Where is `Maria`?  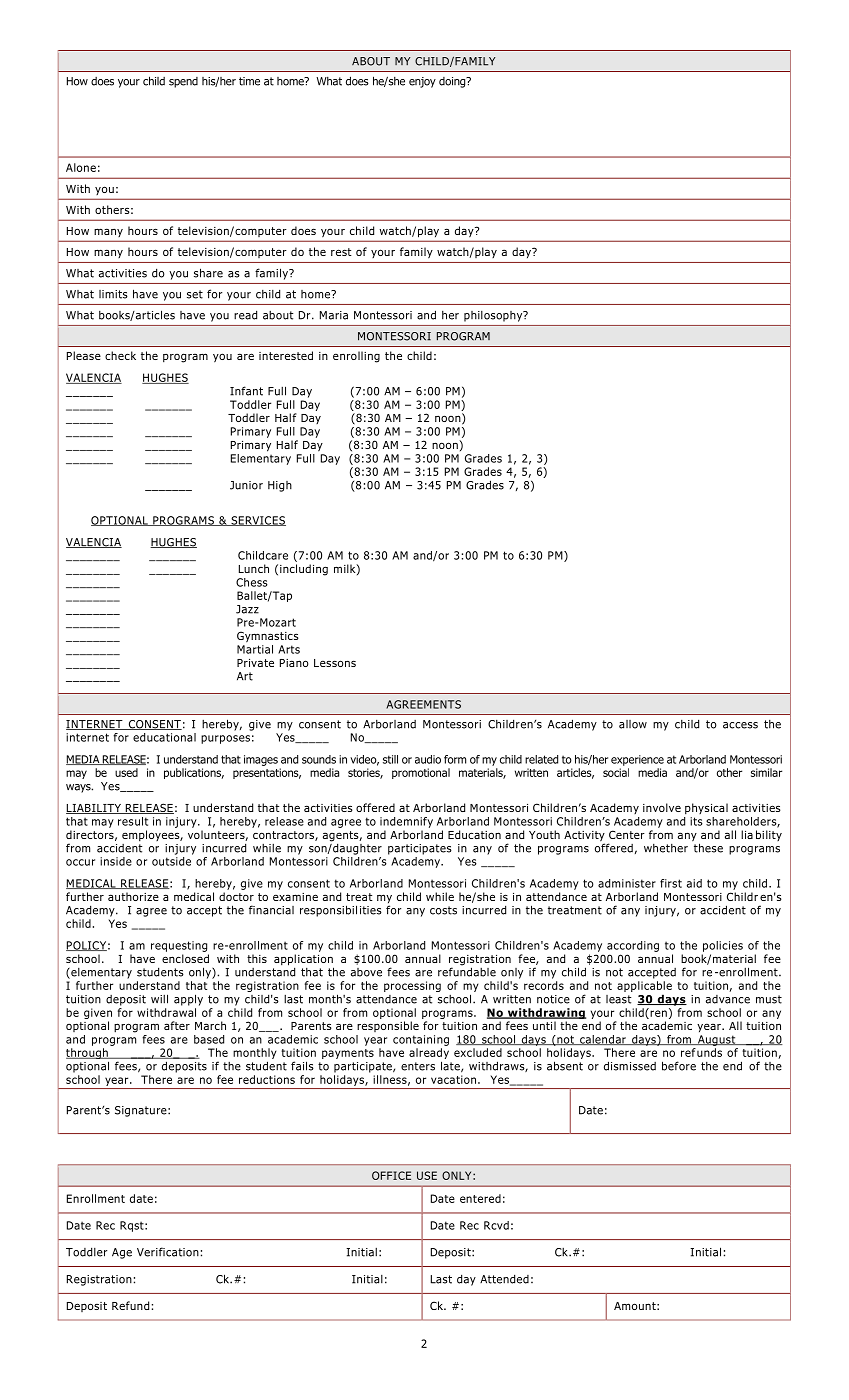 Maria is located at coordinates (334, 315).
